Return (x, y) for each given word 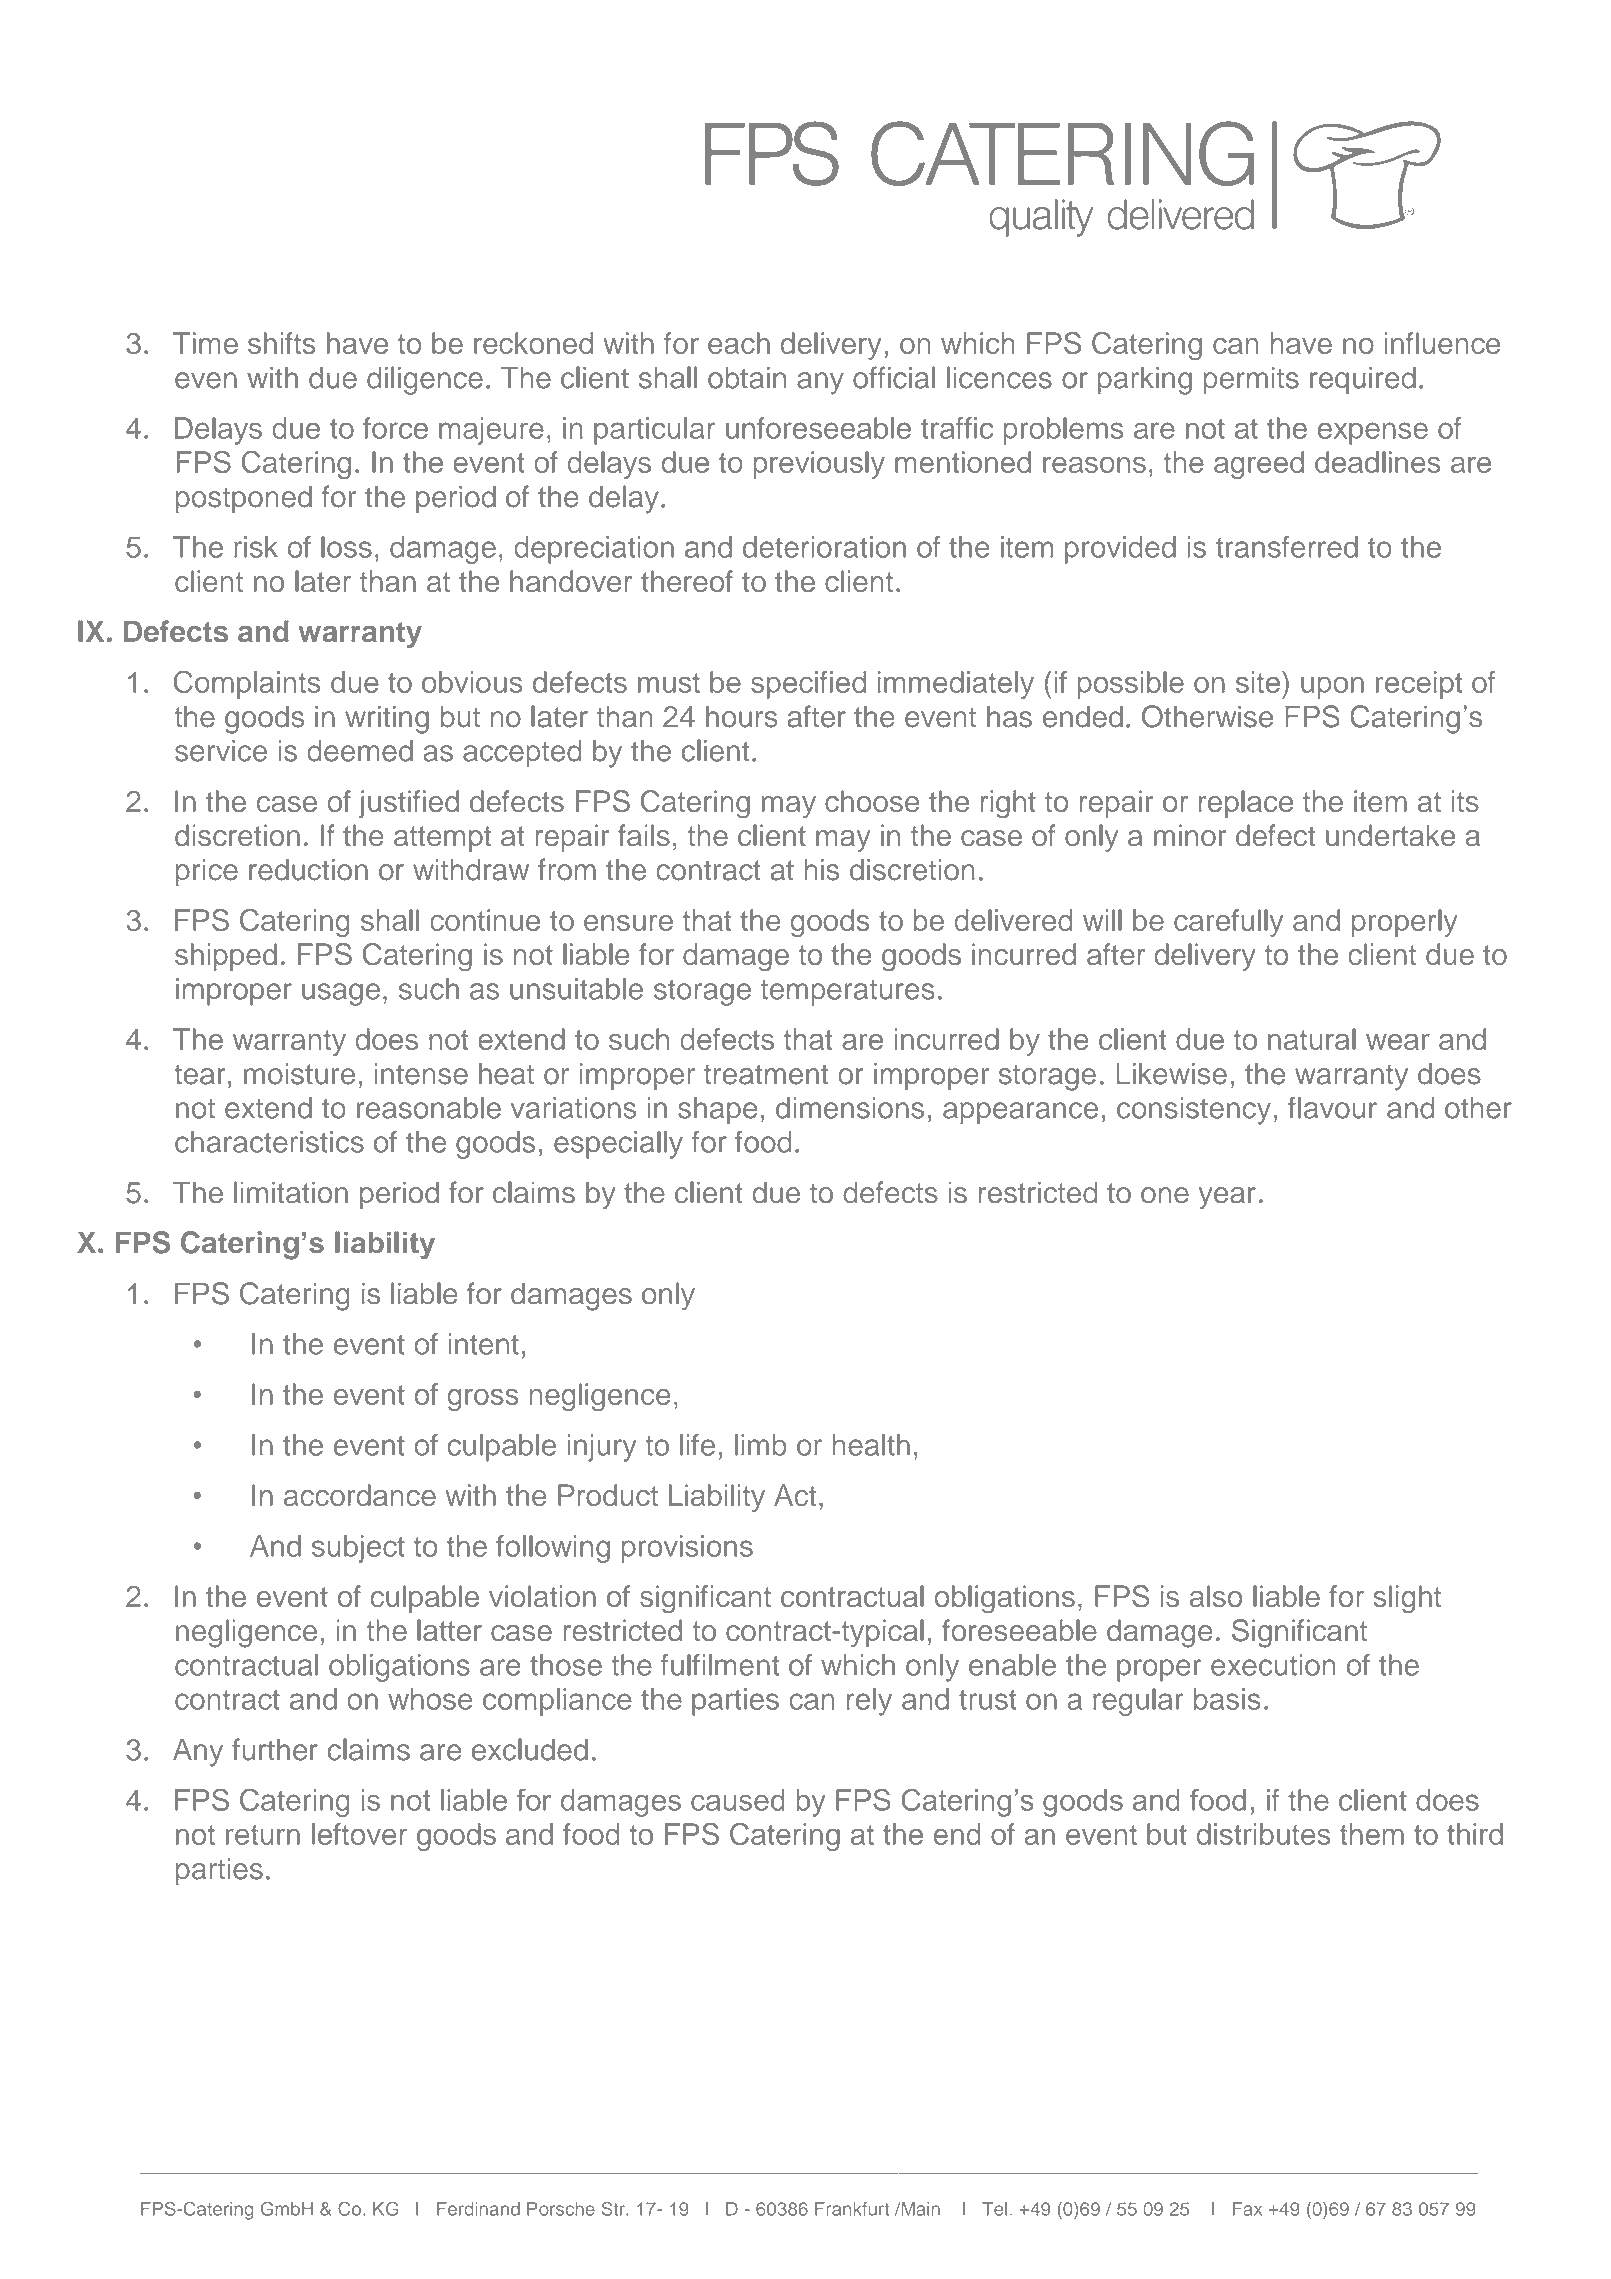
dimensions (850, 1108)
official (894, 377)
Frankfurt (852, 2209)
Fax (1247, 2209)
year (1227, 1198)
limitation (291, 1192)
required (1363, 381)
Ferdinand (478, 2209)
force (395, 428)
